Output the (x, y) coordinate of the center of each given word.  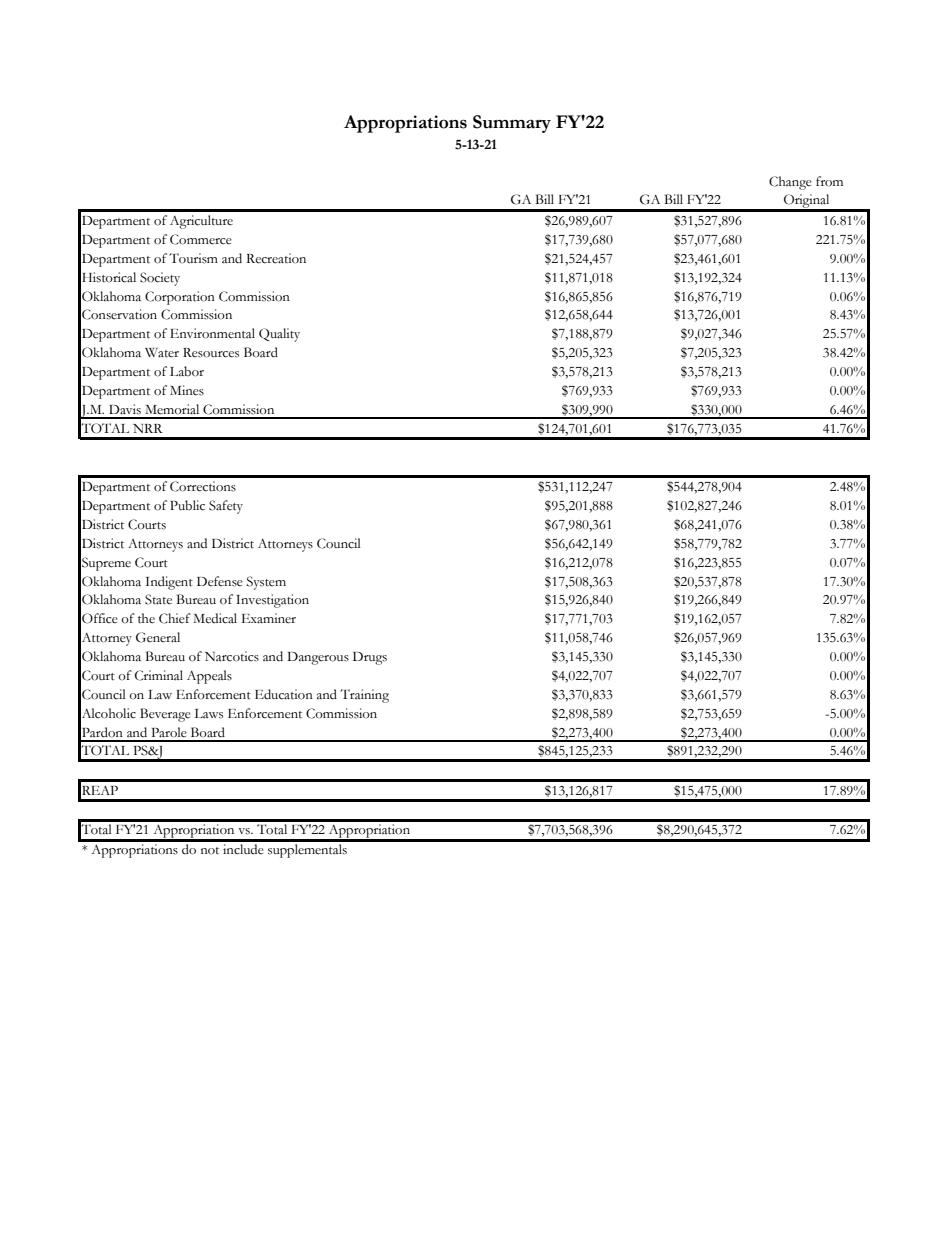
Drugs (370, 658)
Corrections (203, 486)
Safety (226, 507)
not (210, 851)
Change (790, 183)
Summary (512, 124)
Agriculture (201, 222)
